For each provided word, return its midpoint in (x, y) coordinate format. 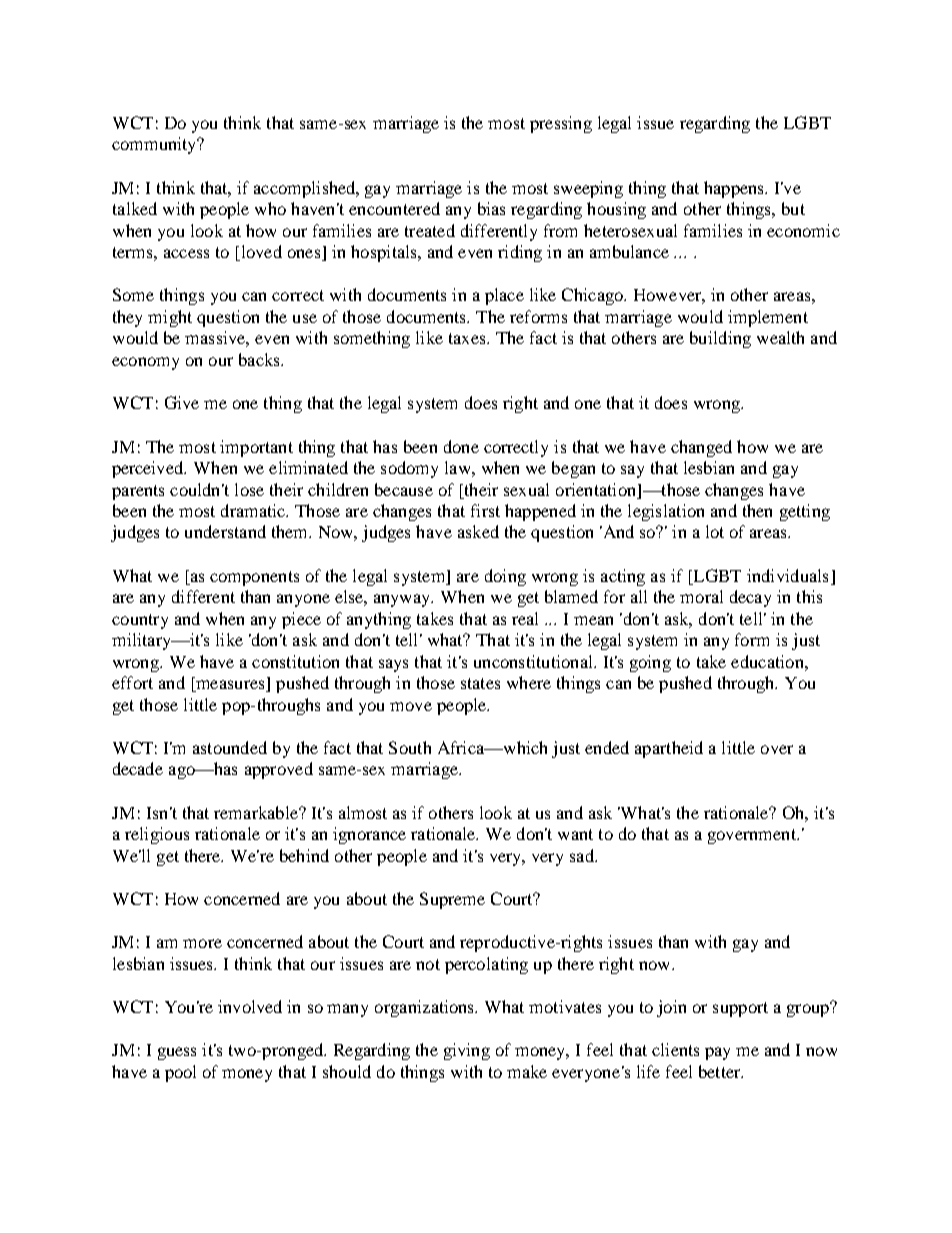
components (254, 578)
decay (750, 598)
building (720, 339)
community (155, 145)
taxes (468, 338)
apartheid (669, 749)
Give (182, 402)
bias (491, 208)
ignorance (369, 835)
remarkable (257, 812)
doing (505, 577)
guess (177, 1053)
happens (735, 189)
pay (717, 1053)
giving (467, 1051)
